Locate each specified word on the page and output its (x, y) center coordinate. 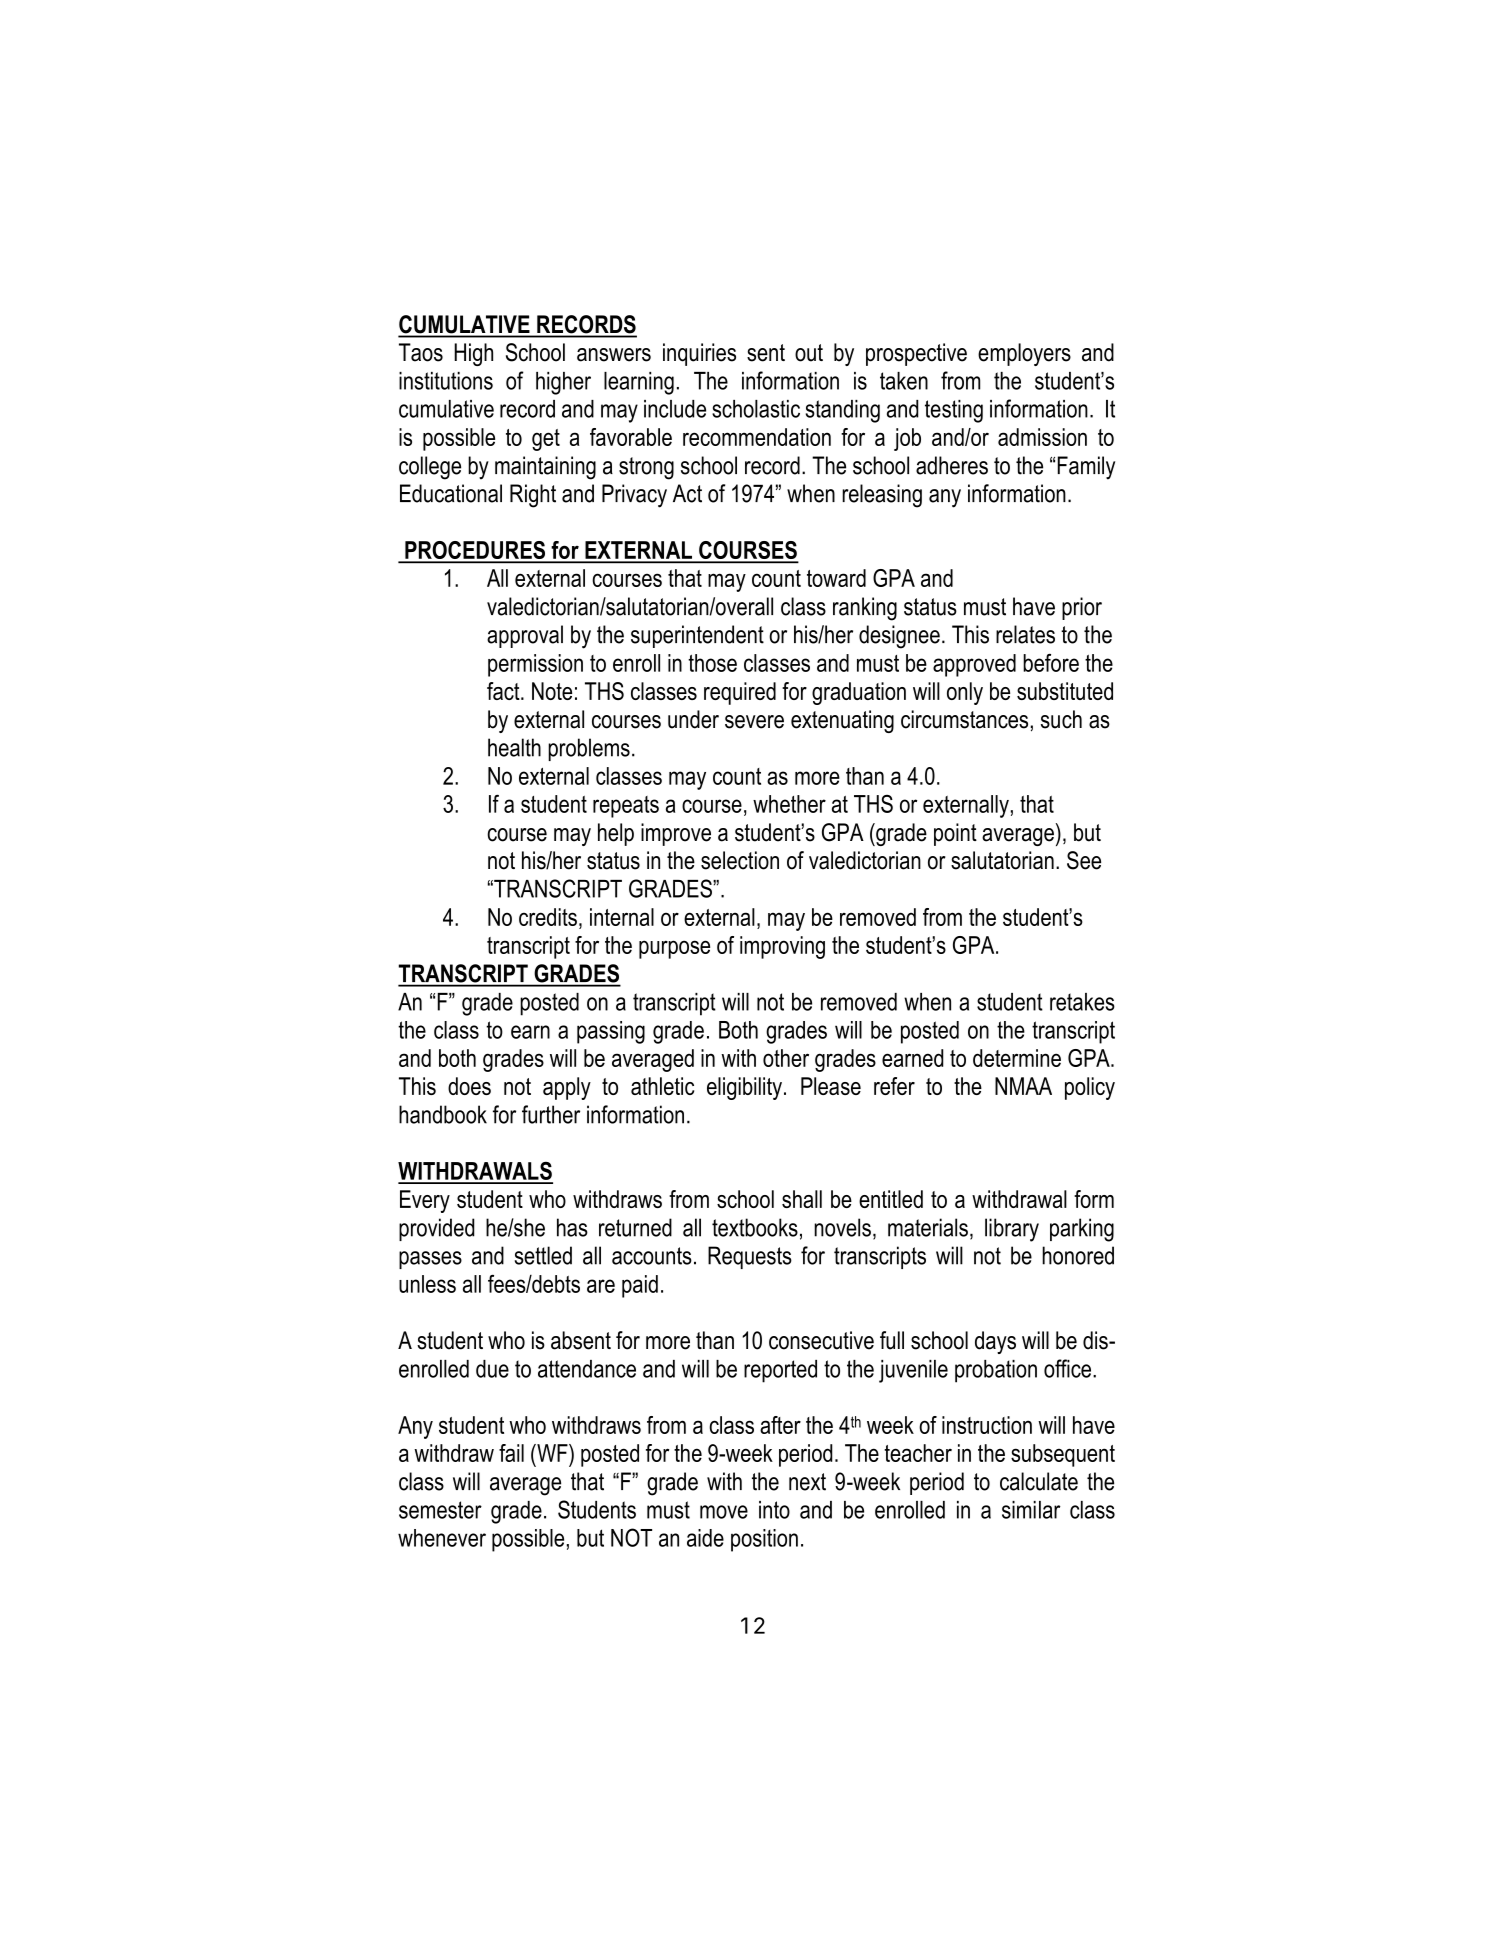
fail (511, 1453)
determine (1017, 1058)
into (774, 1510)
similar (1031, 1510)
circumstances (964, 719)
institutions (446, 381)
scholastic (756, 409)
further (551, 1114)
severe (754, 722)
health (514, 747)
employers (1024, 354)
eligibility (744, 1088)
